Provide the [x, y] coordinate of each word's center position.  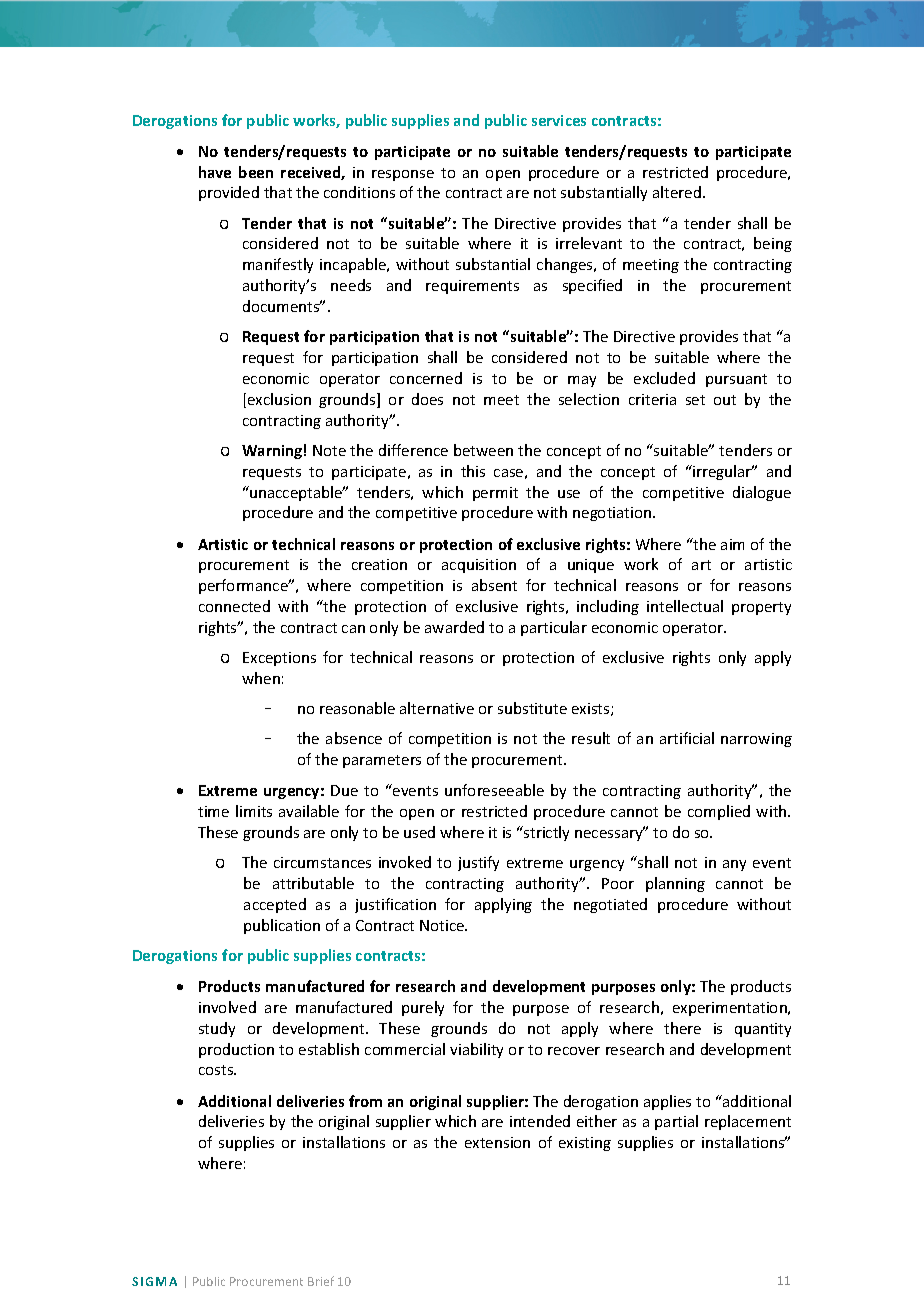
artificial [687, 738]
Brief [321, 1281]
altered [677, 192]
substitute [532, 708]
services [559, 120]
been [256, 172]
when [261, 678]
